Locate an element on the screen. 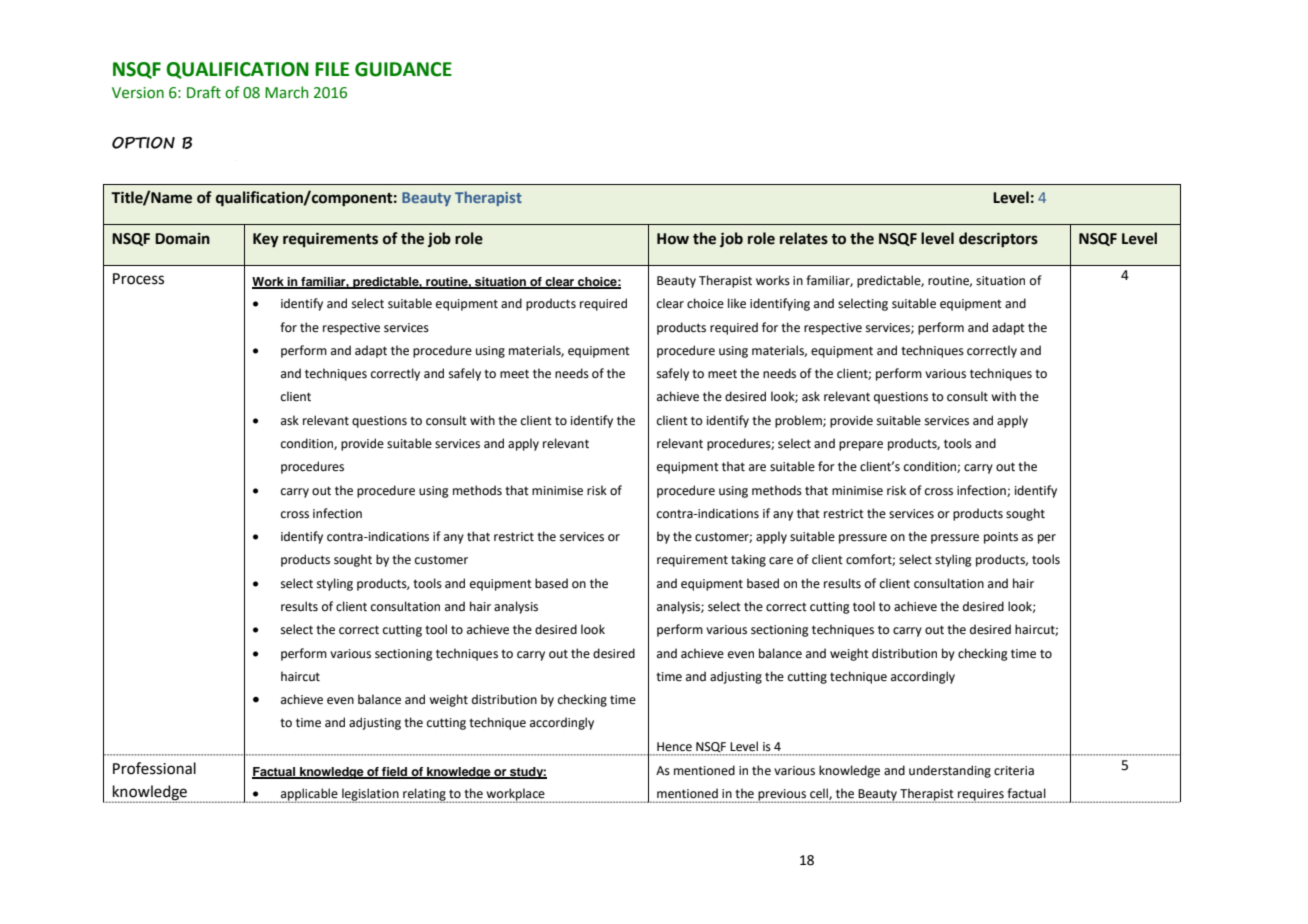 The image size is (1308, 924). descriptors is located at coordinates (998, 240).
